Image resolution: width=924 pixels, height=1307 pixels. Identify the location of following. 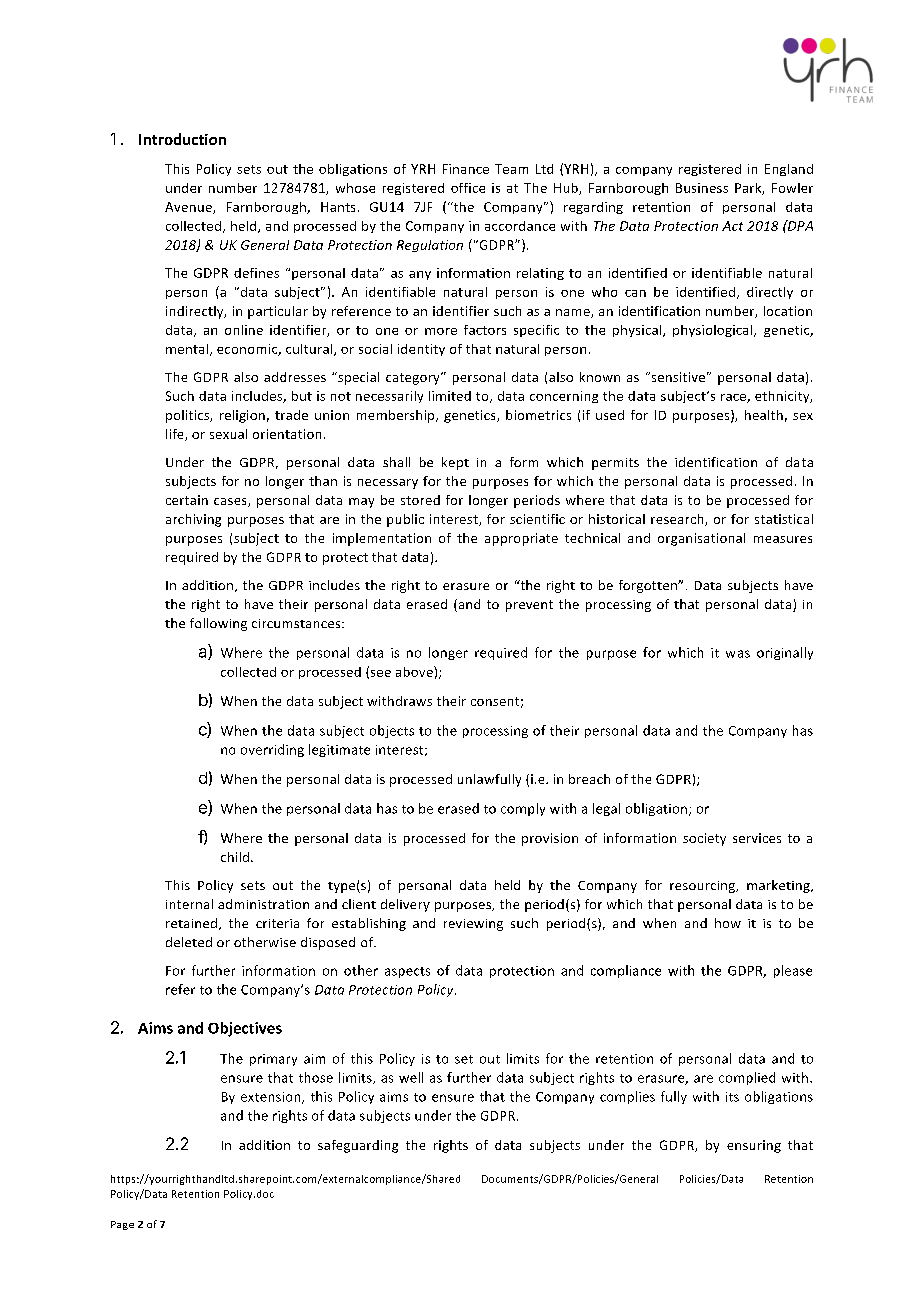
(218, 624).
